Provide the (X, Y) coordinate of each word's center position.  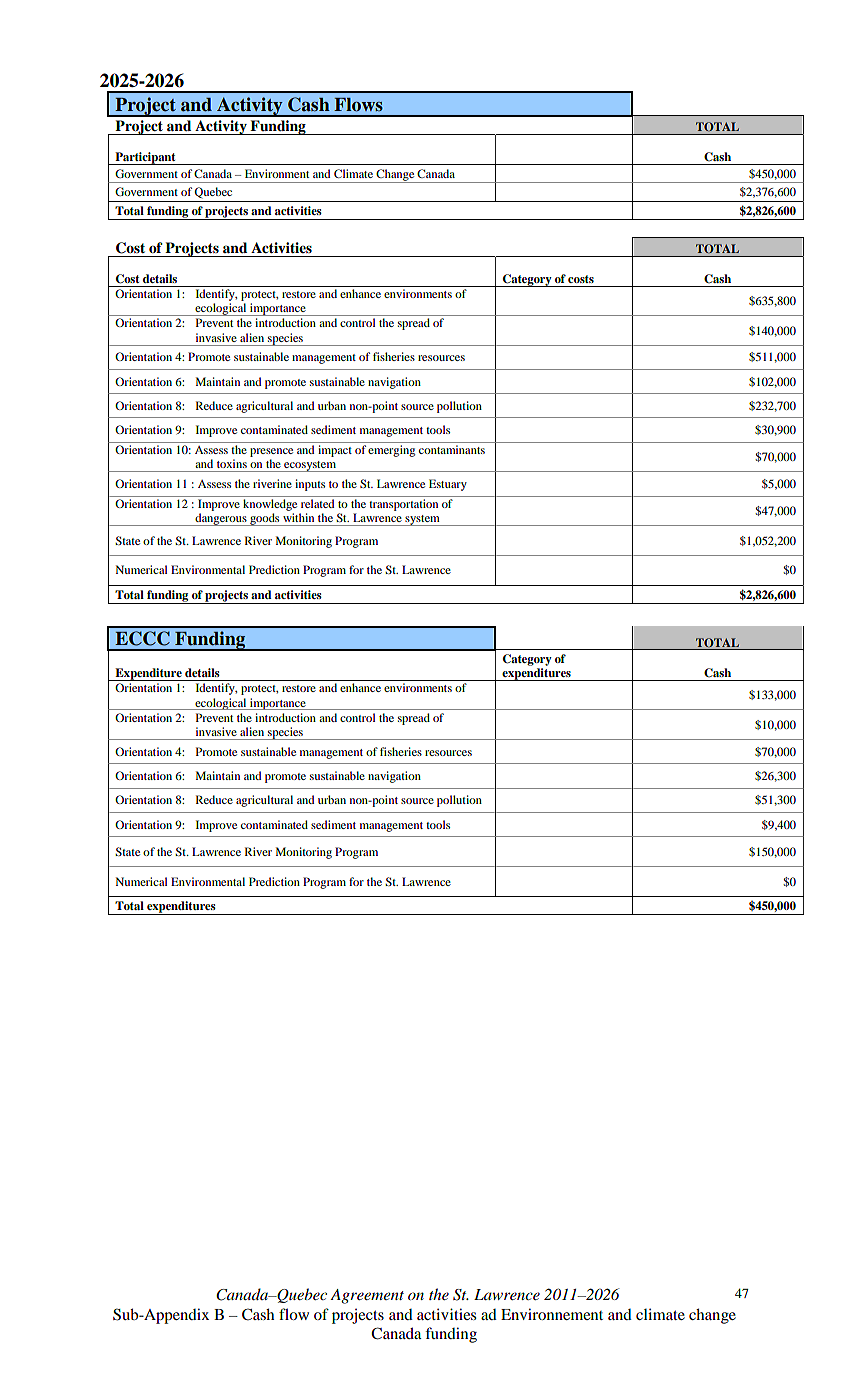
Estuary (448, 485)
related (317, 503)
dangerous (221, 519)
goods (265, 519)
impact (335, 451)
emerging (391, 451)
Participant (145, 158)
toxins (232, 463)
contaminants (452, 449)
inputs (310, 485)
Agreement (367, 1296)
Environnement (552, 1314)
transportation (403, 505)
